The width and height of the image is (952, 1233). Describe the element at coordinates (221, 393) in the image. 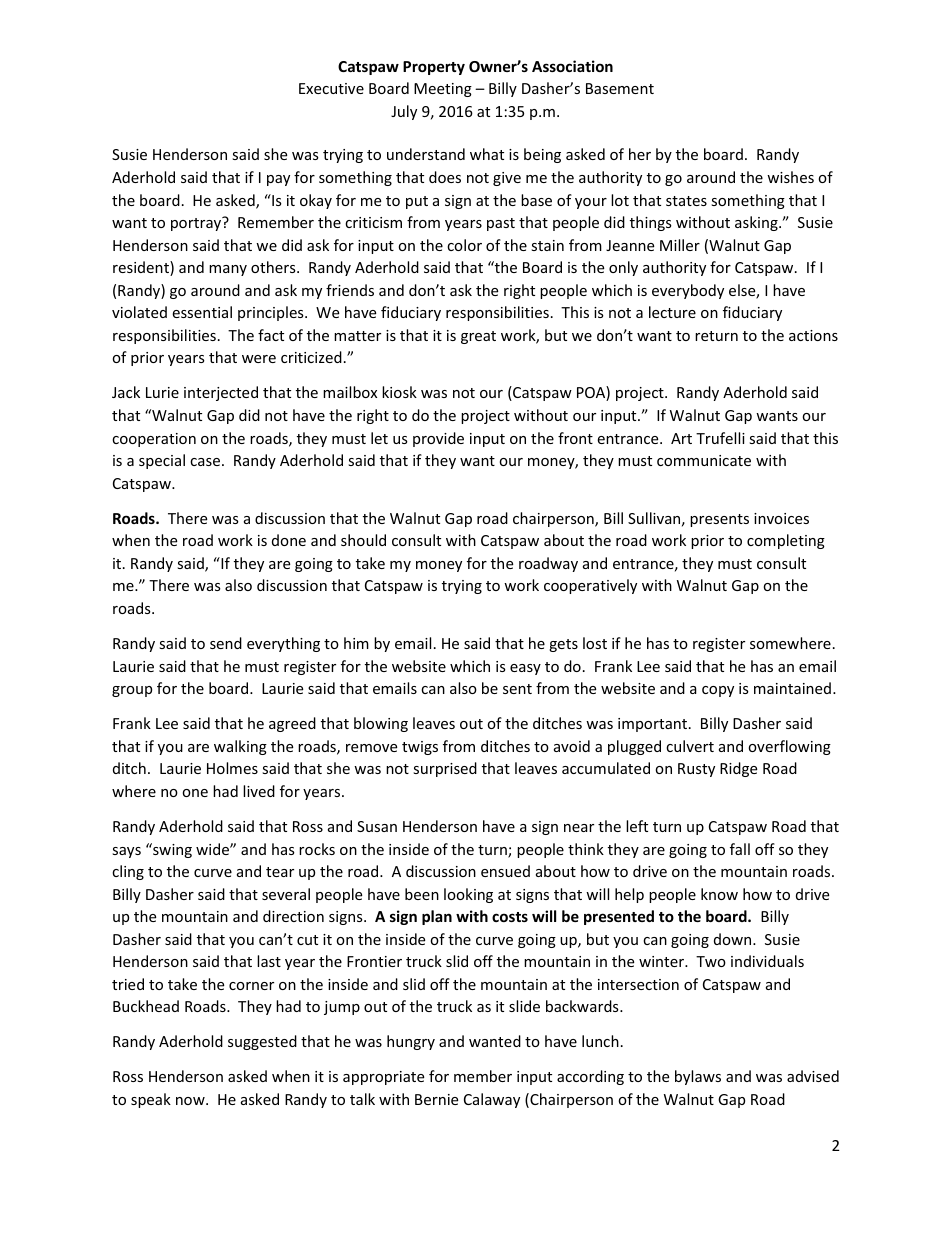

I see `interjected` at that location.
